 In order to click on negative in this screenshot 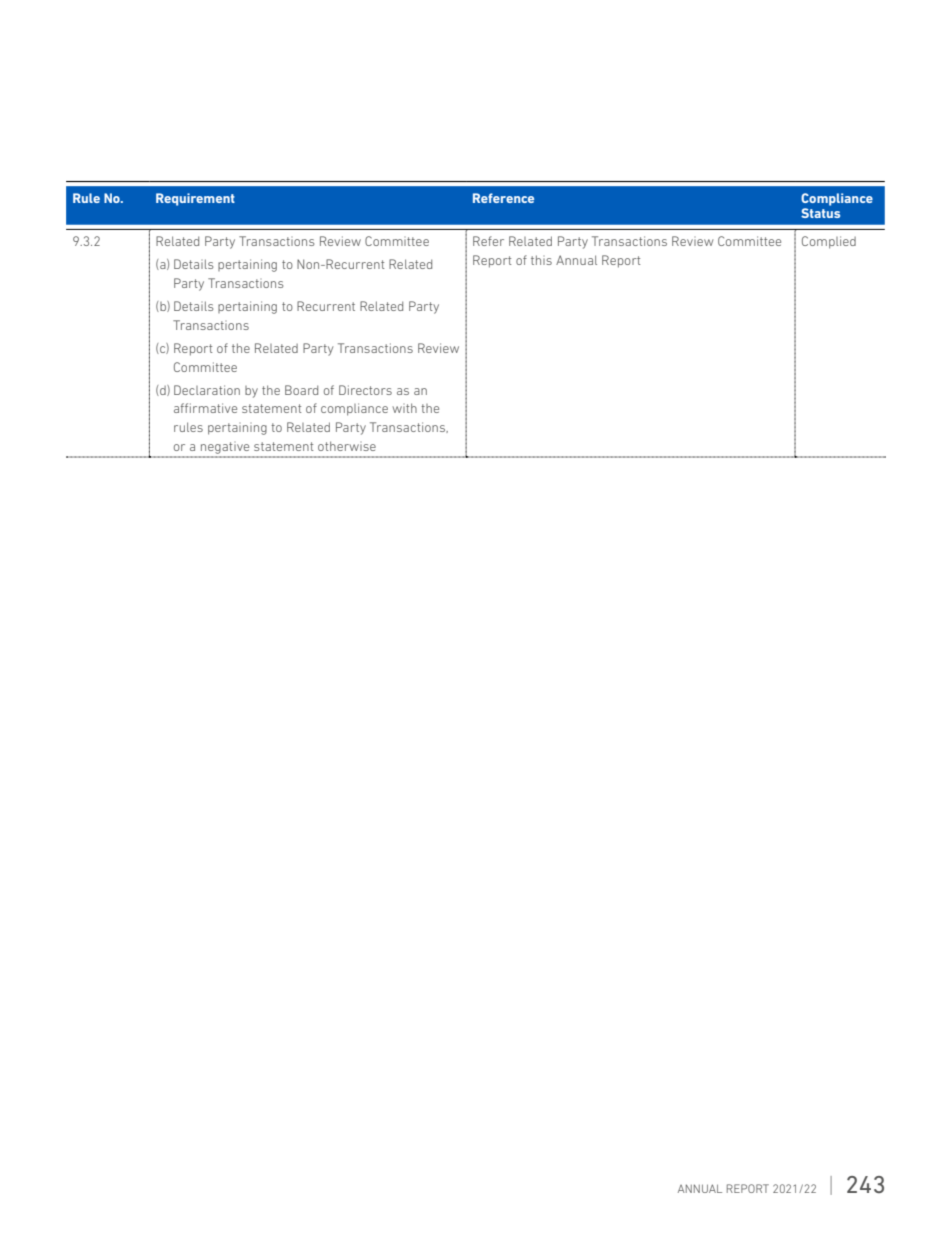, I will do `click(225, 448)`.
